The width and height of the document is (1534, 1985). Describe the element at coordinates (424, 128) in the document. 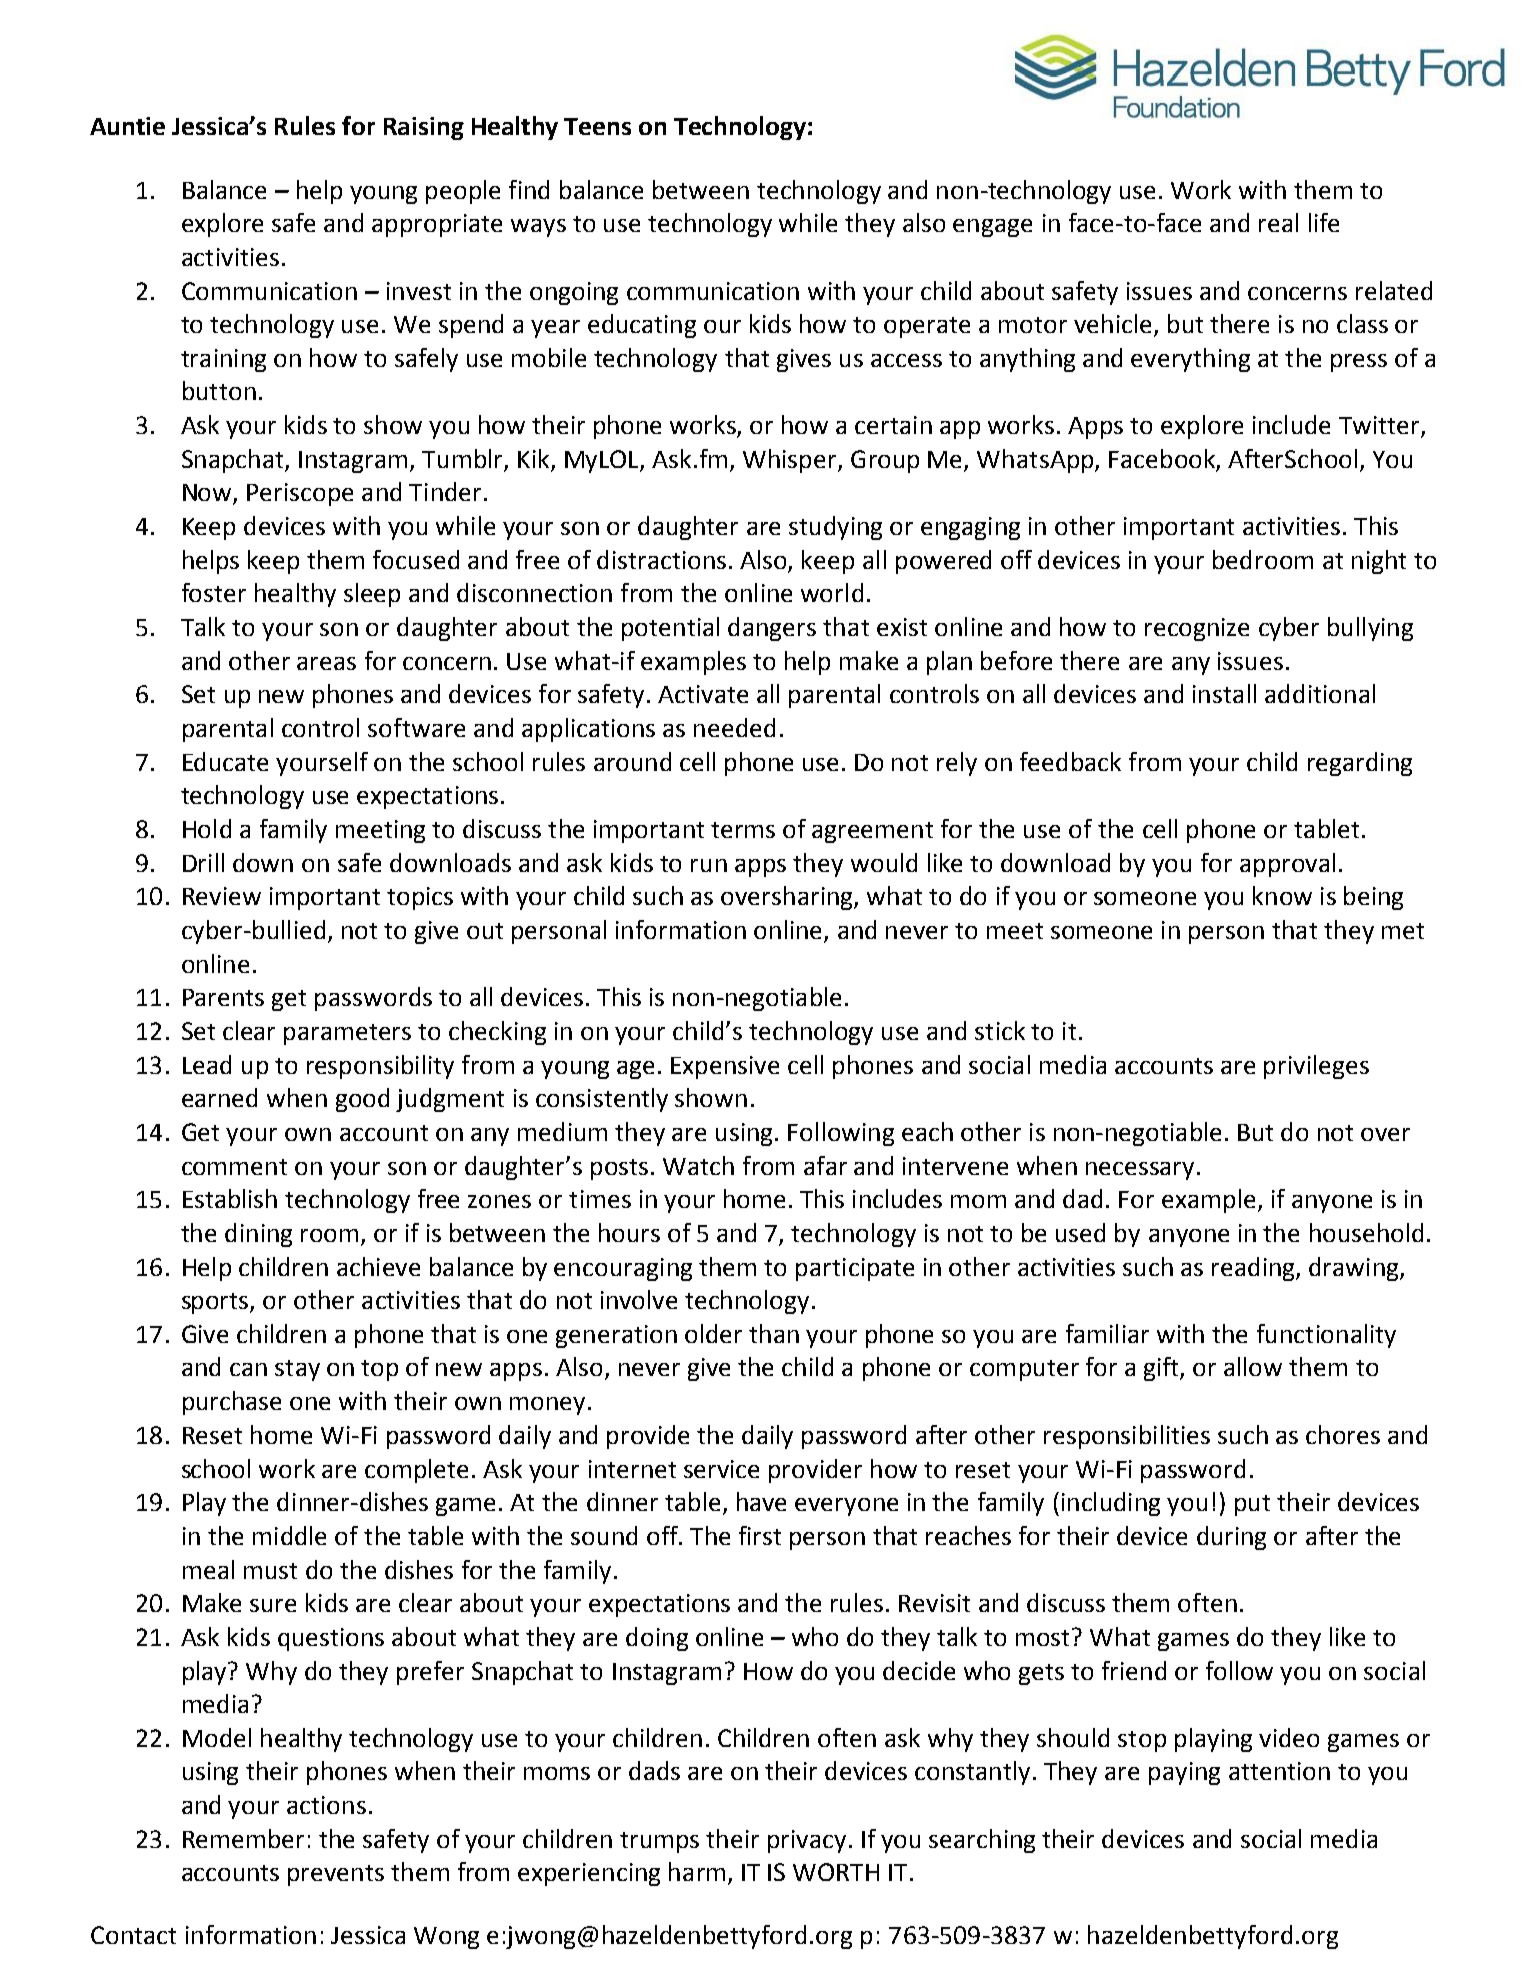

I see `Raising` at that location.
